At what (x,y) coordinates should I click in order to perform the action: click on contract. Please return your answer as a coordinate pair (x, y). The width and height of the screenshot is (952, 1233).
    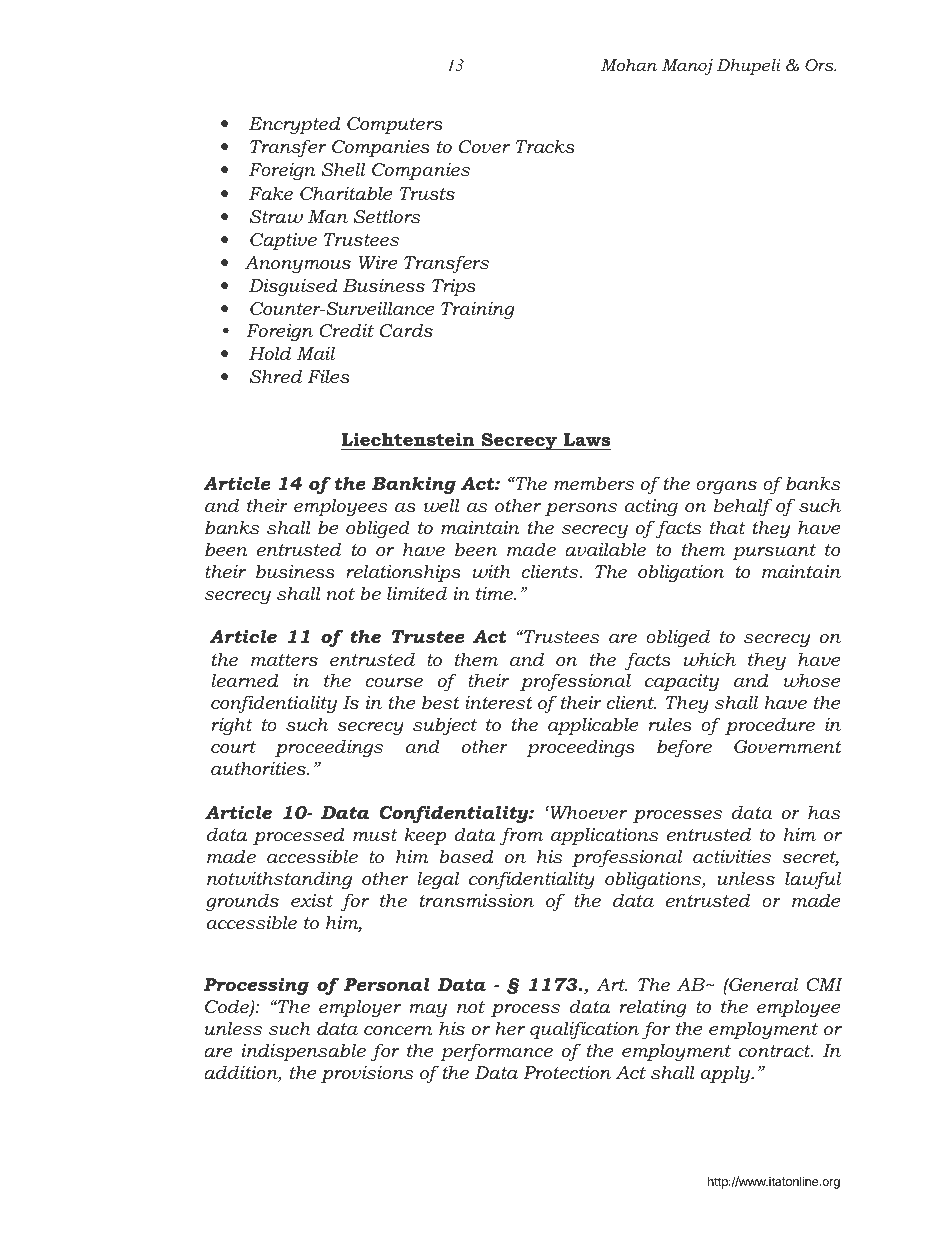
    Looking at the image, I should click on (776, 1051).
